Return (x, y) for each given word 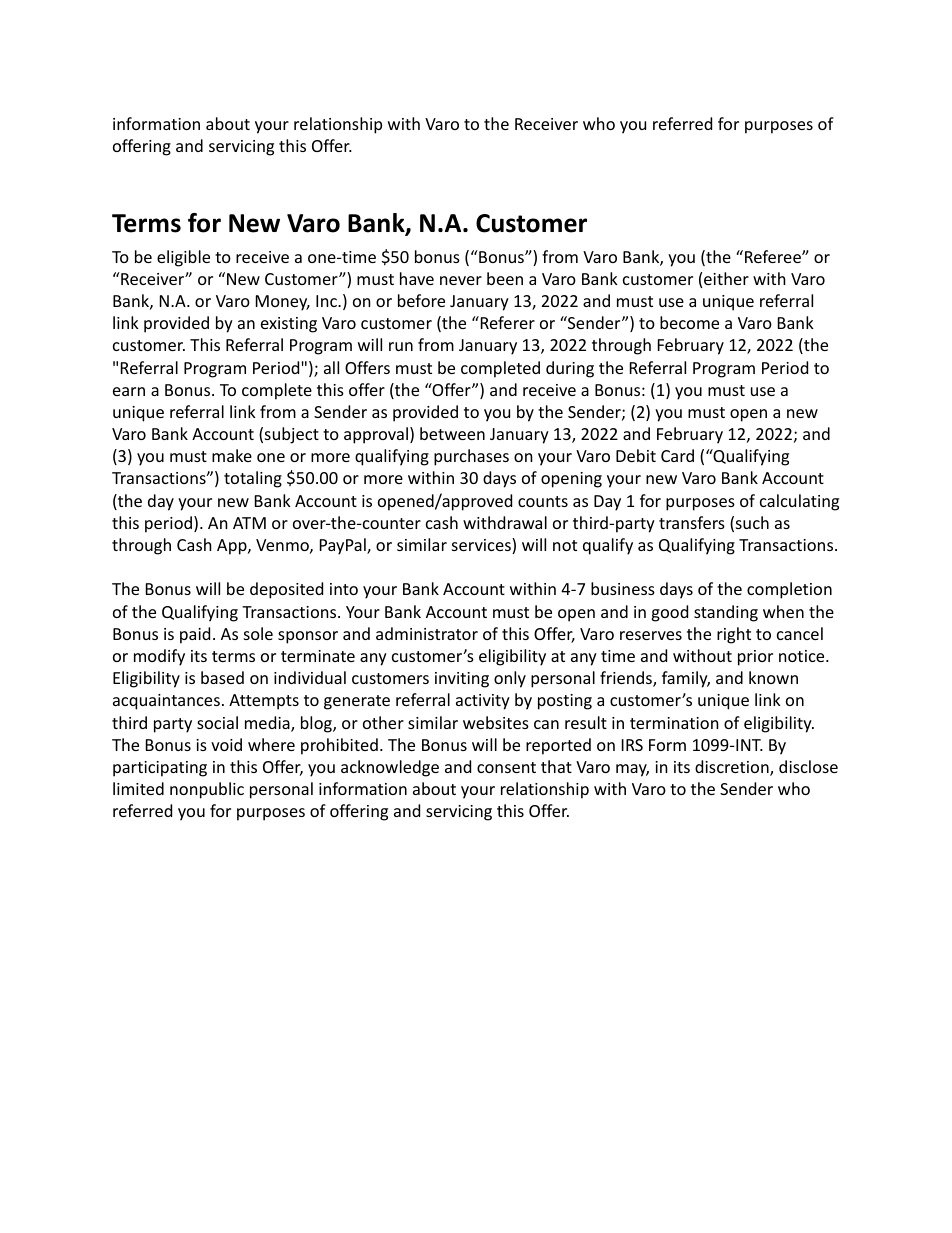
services (482, 546)
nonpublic (207, 790)
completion (789, 590)
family (686, 679)
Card (677, 455)
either (726, 278)
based (222, 677)
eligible (183, 258)
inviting (462, 680)
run (401, 346)
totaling (253, 479)
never (461, 280)
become (689, 322)
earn (129, 391)
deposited (286, 590)
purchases (471, 457)
